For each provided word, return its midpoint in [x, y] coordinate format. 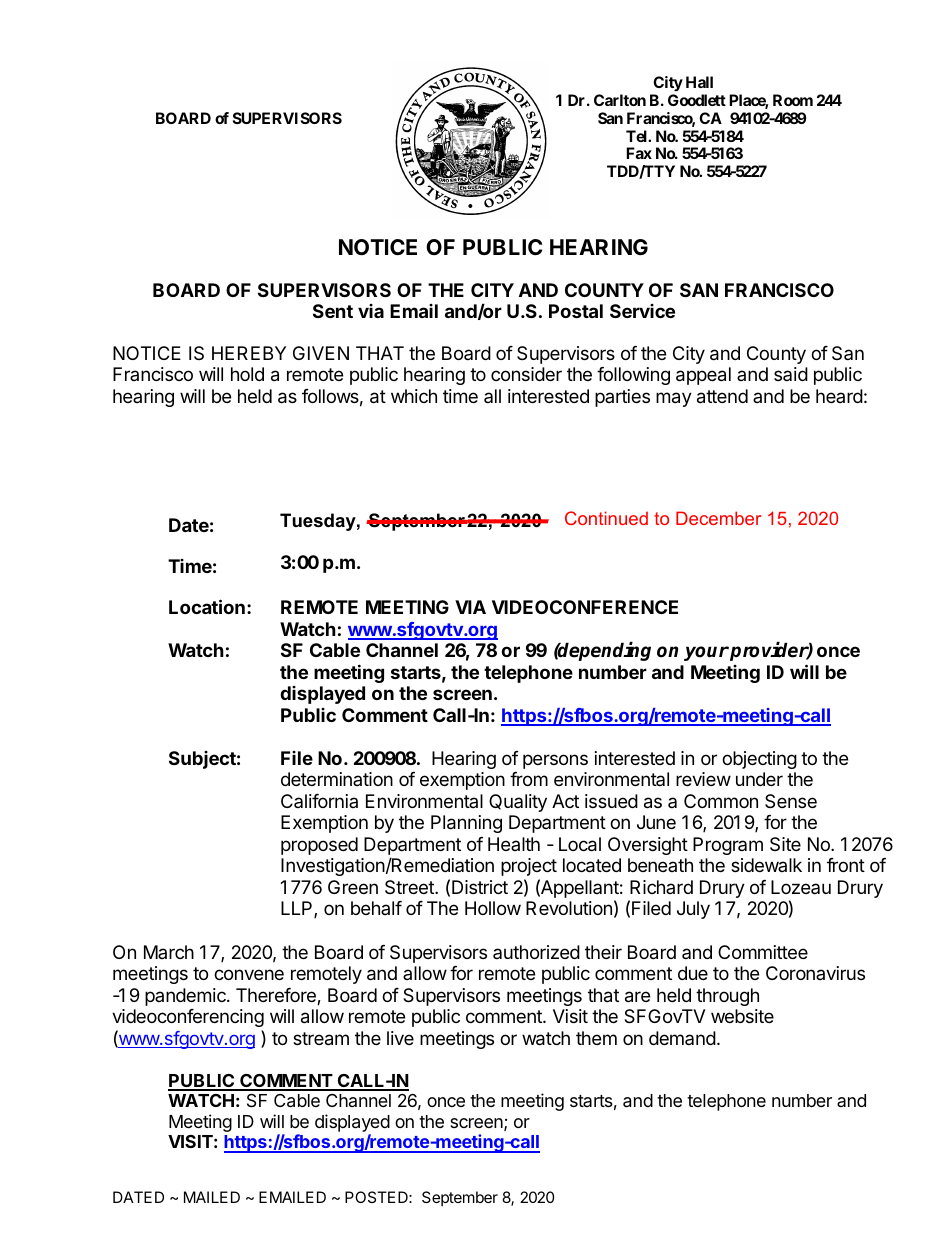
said [791, 374]
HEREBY [249, 353]
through [727, 997]
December [718, 518]
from [529, 779]
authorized [536, 952]
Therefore [277, 996]
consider [526, 374]
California [319, 801]
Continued [606, 518]
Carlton [620, 100]
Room [793, 100]
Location [207, 606]
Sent [333, 311]
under [759, 779]
